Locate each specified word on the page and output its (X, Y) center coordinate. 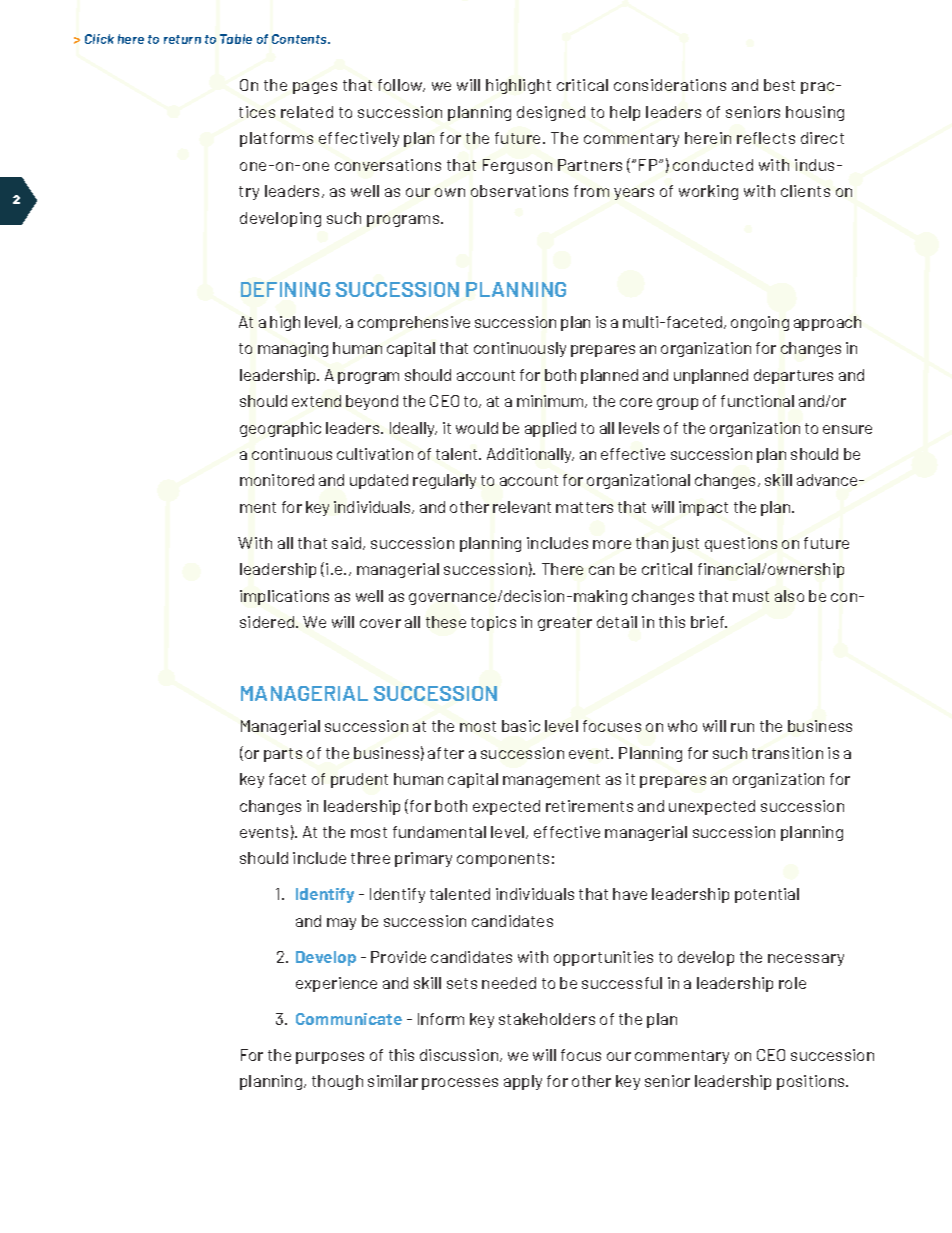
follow (401, 85)
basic (521, 726)
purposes (330, 1058)
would (477, 428)
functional (757, 401)
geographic (280, 429)
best (779, 85)
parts (283, 755)
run (742, 727)
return (182, 39)
